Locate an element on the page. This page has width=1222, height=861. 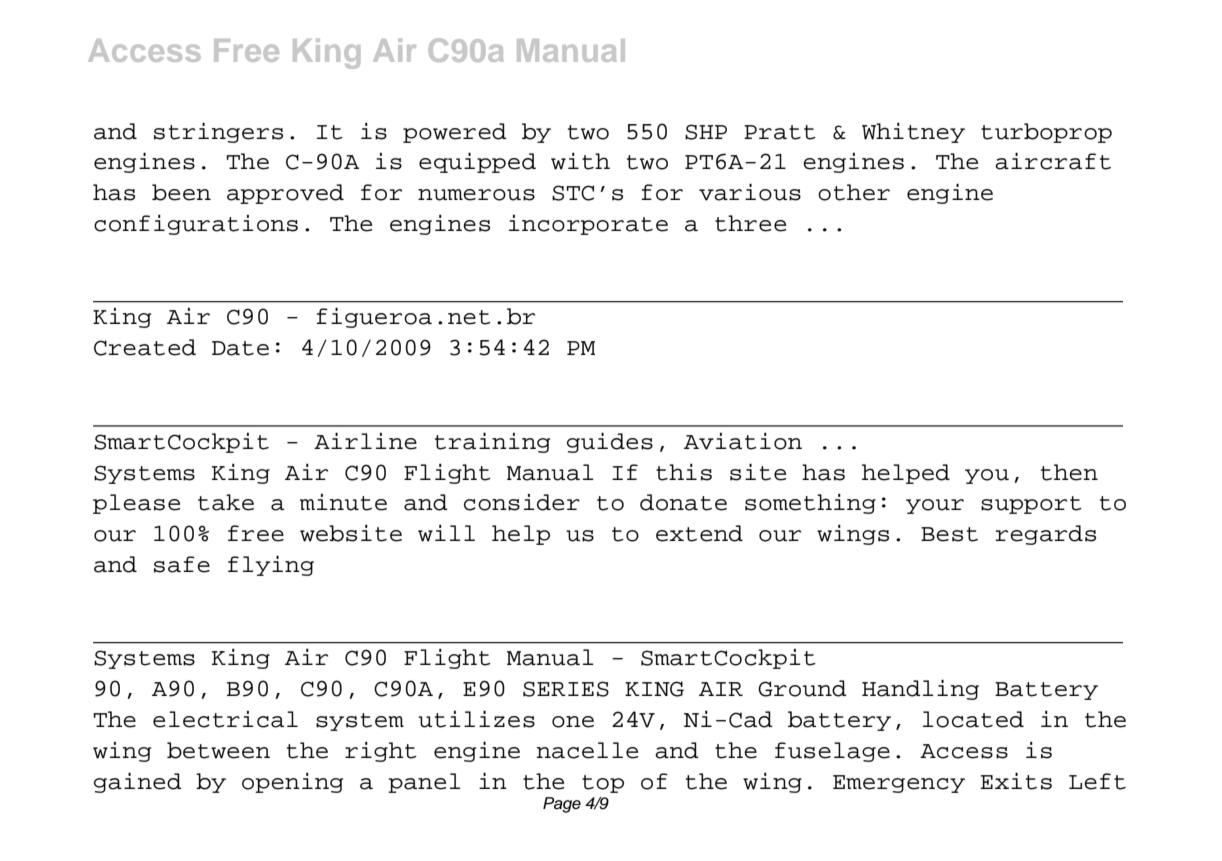
then is located at coordinates (1069, 472).
